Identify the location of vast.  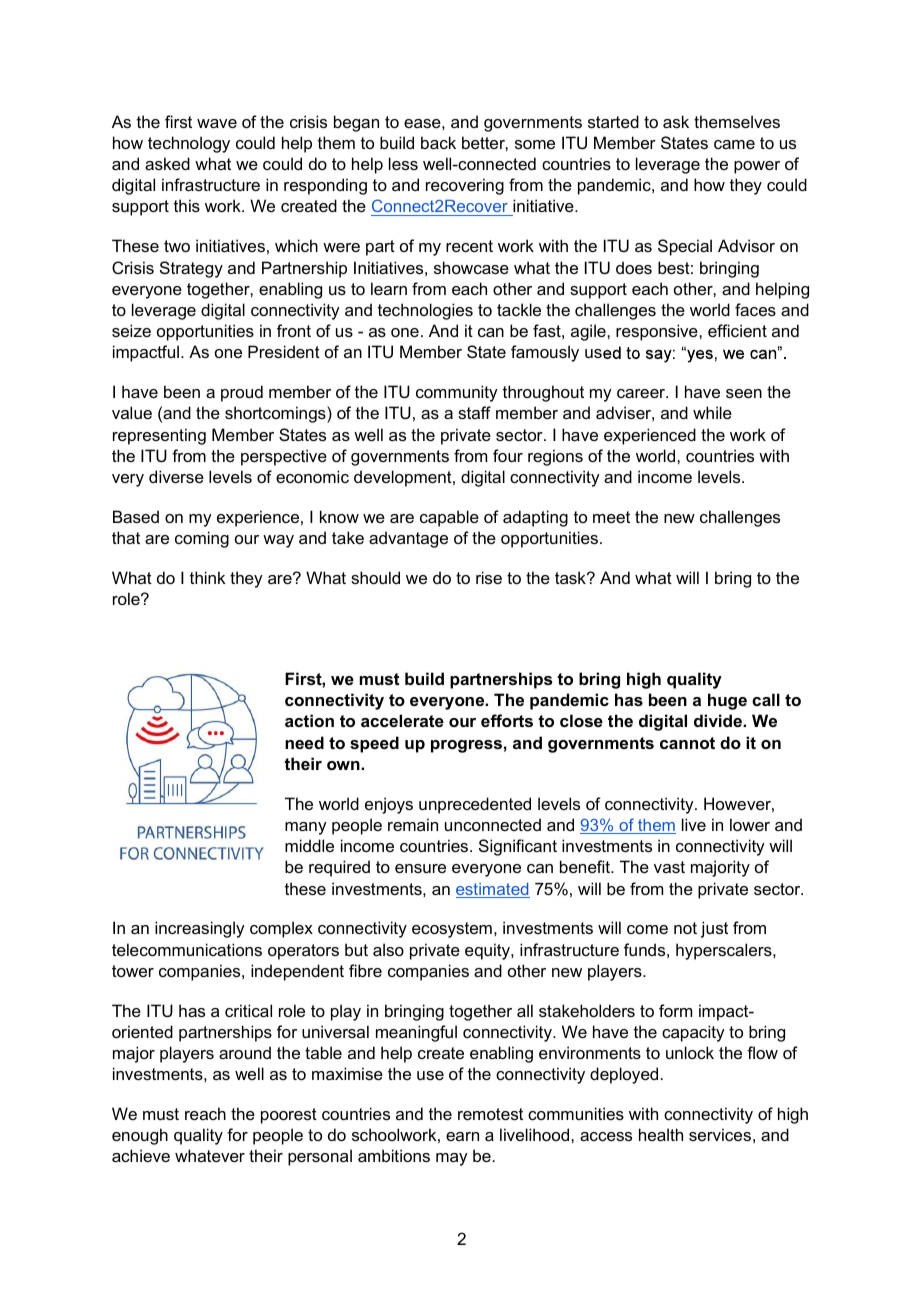
(669, 867).
